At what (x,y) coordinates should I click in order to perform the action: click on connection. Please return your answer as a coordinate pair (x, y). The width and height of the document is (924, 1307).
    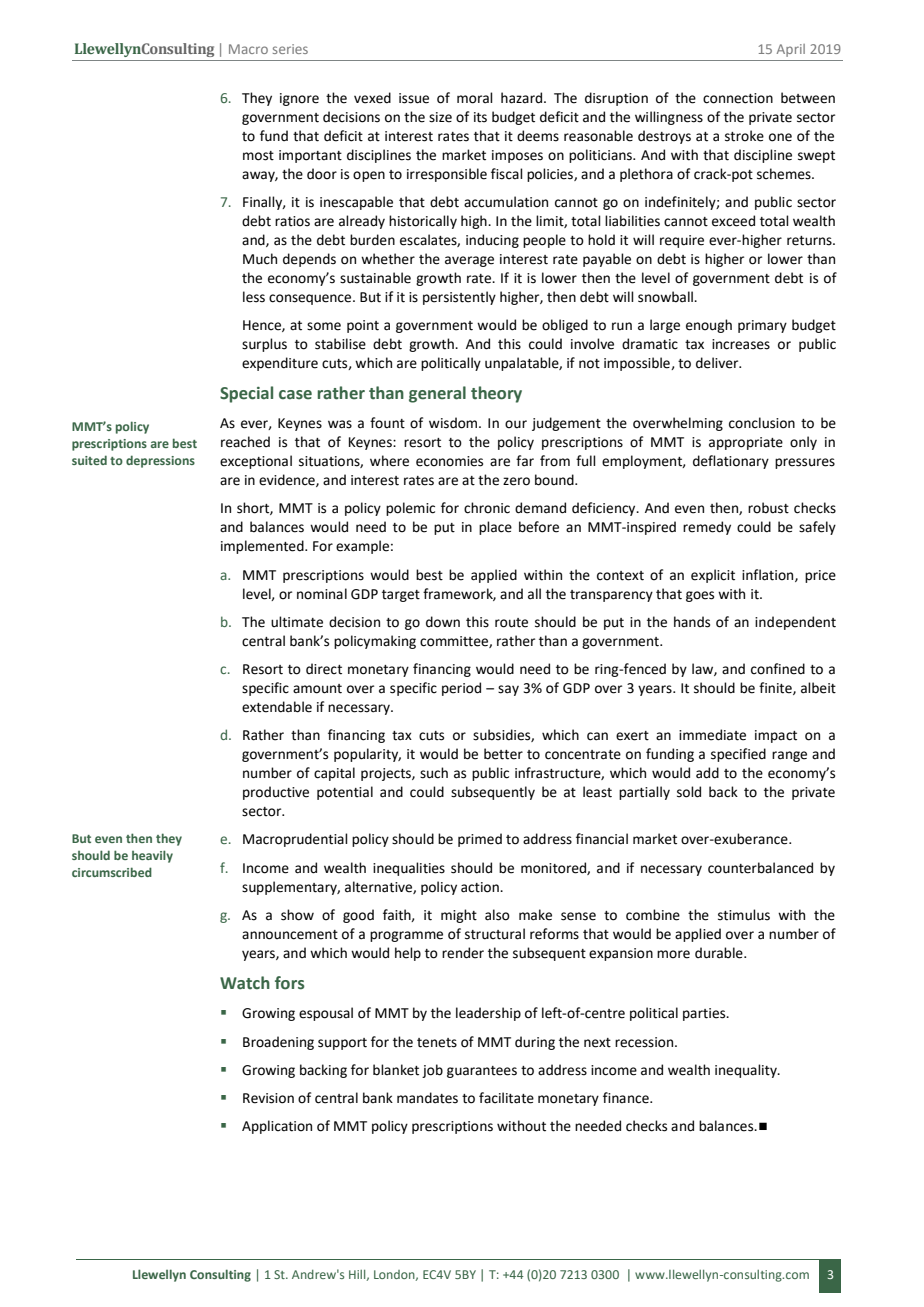
    Looking at the image, I should click on (738, 98).
